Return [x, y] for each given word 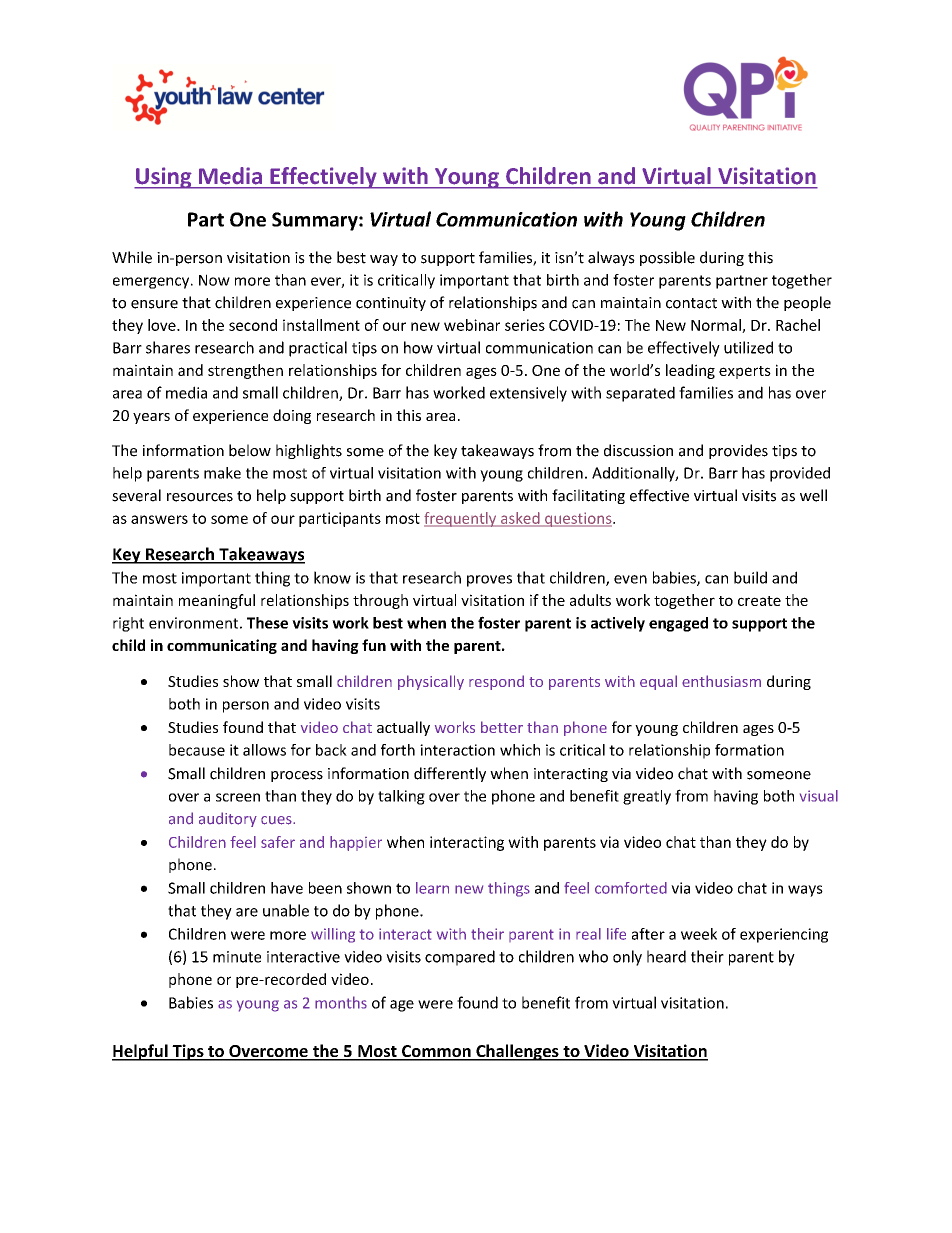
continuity [391, 304]
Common [436, 1052]
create [759, 601]
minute [237, 957]
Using [164, 178]
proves [489, 581]
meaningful [217, 601]
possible [667, 258]
